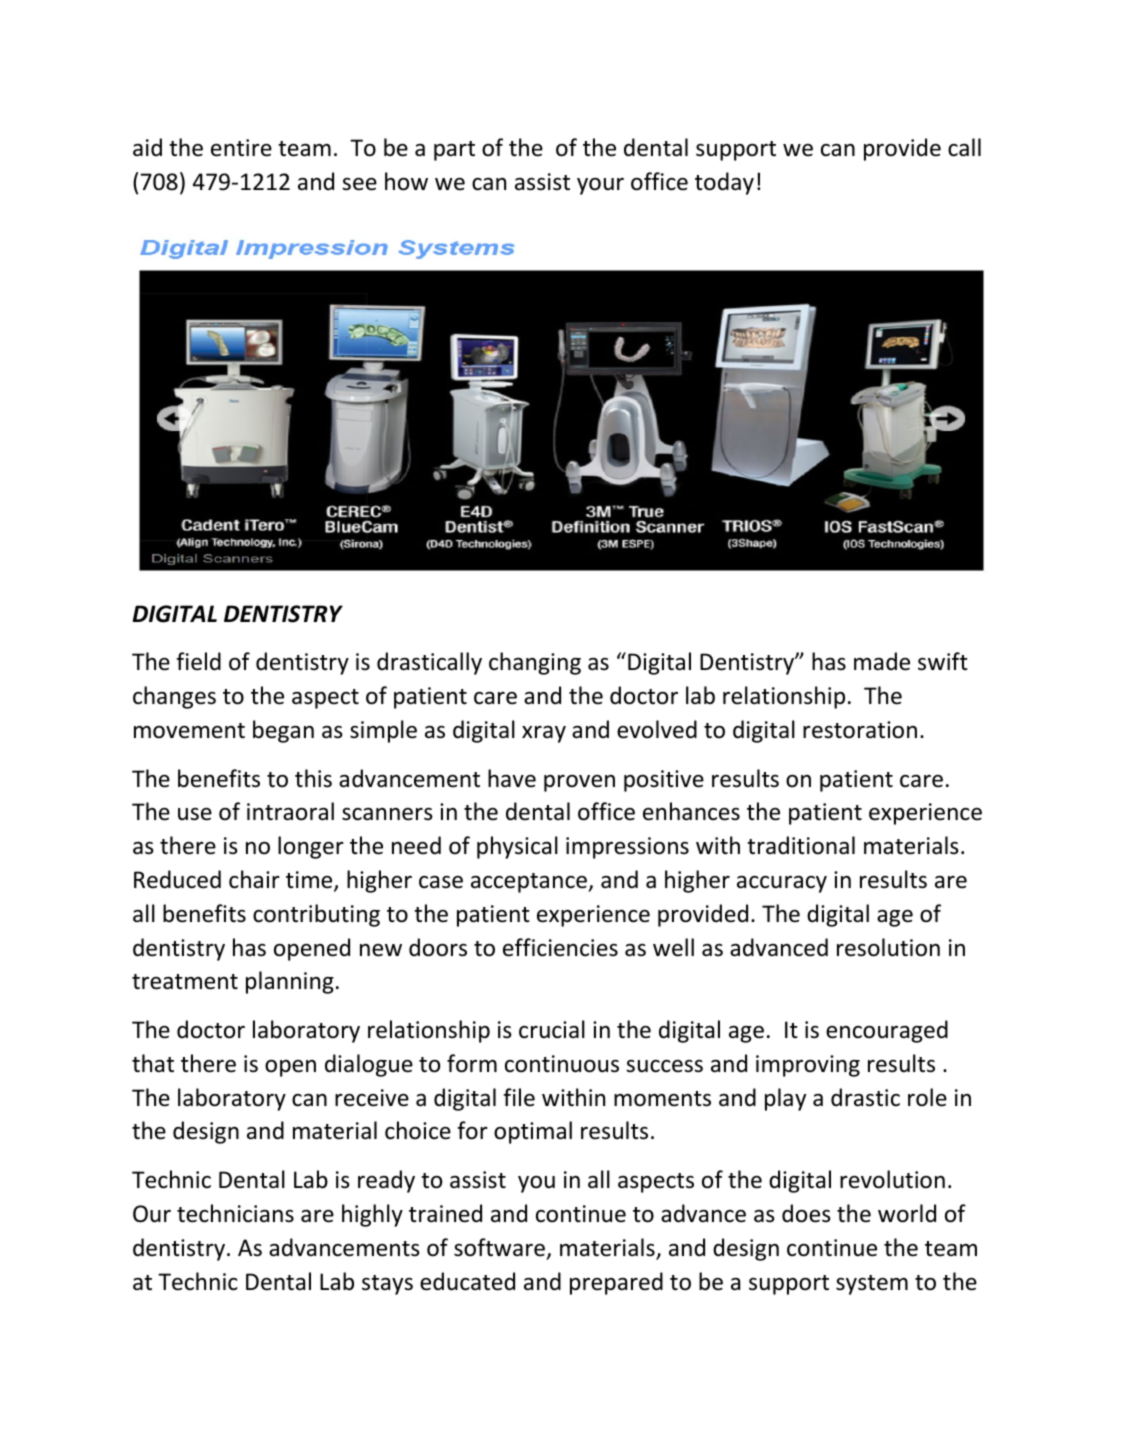 The image size is (1122, 1453). What do you see at coordinates (530, 883) in the document?
I see `acceptance` at bounding box center [530, 883].
